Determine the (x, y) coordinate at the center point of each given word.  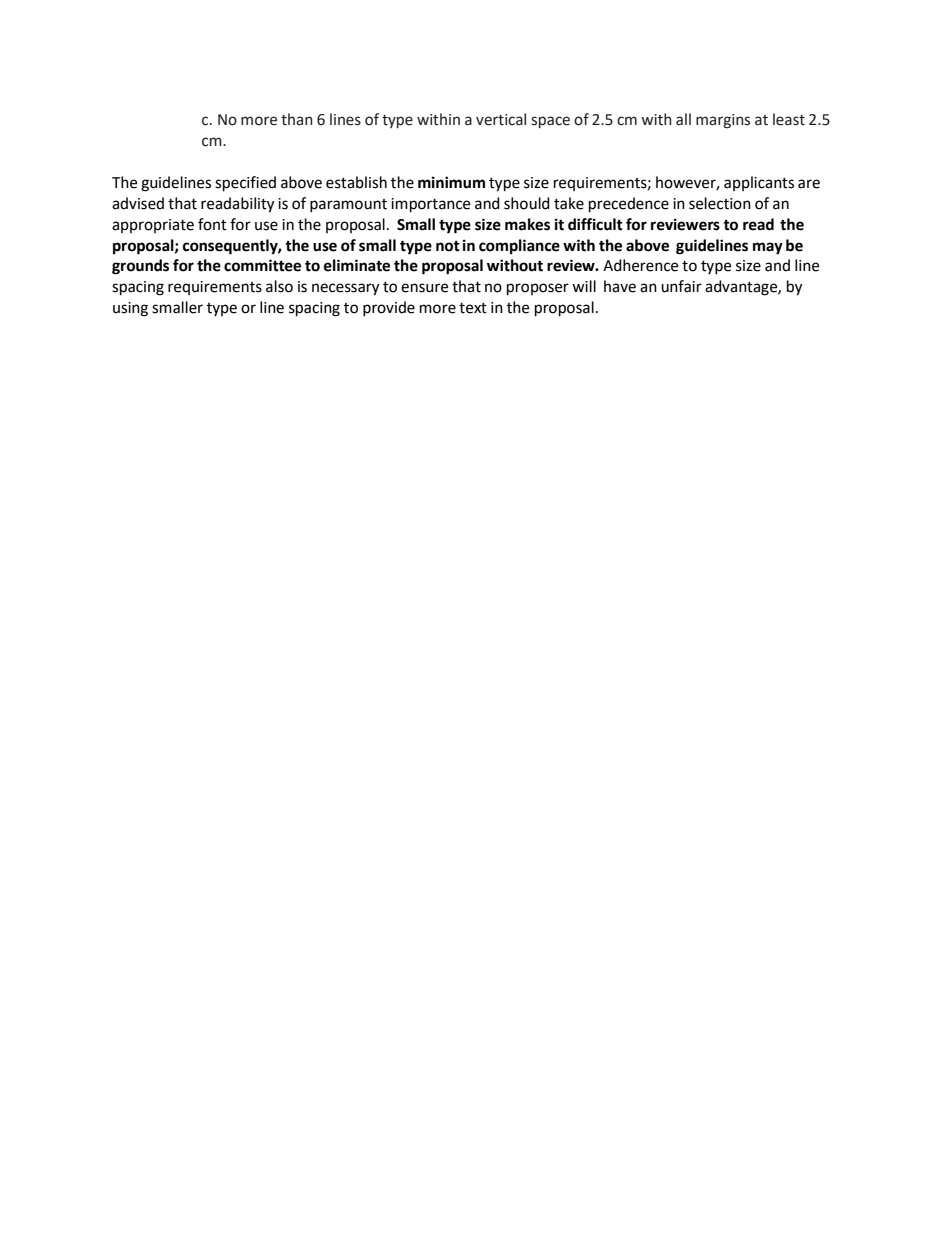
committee (262, 265)
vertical (501, 119)
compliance (519, 247)
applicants (759, 183)
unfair (681, 286)
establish (356, 182)
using (130, 309)
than (297, 119)
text (473, 308)
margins (723, 121)
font (212, 224)
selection (720, 203)
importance (430, 205)
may (768, 248)
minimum (451, 182)
